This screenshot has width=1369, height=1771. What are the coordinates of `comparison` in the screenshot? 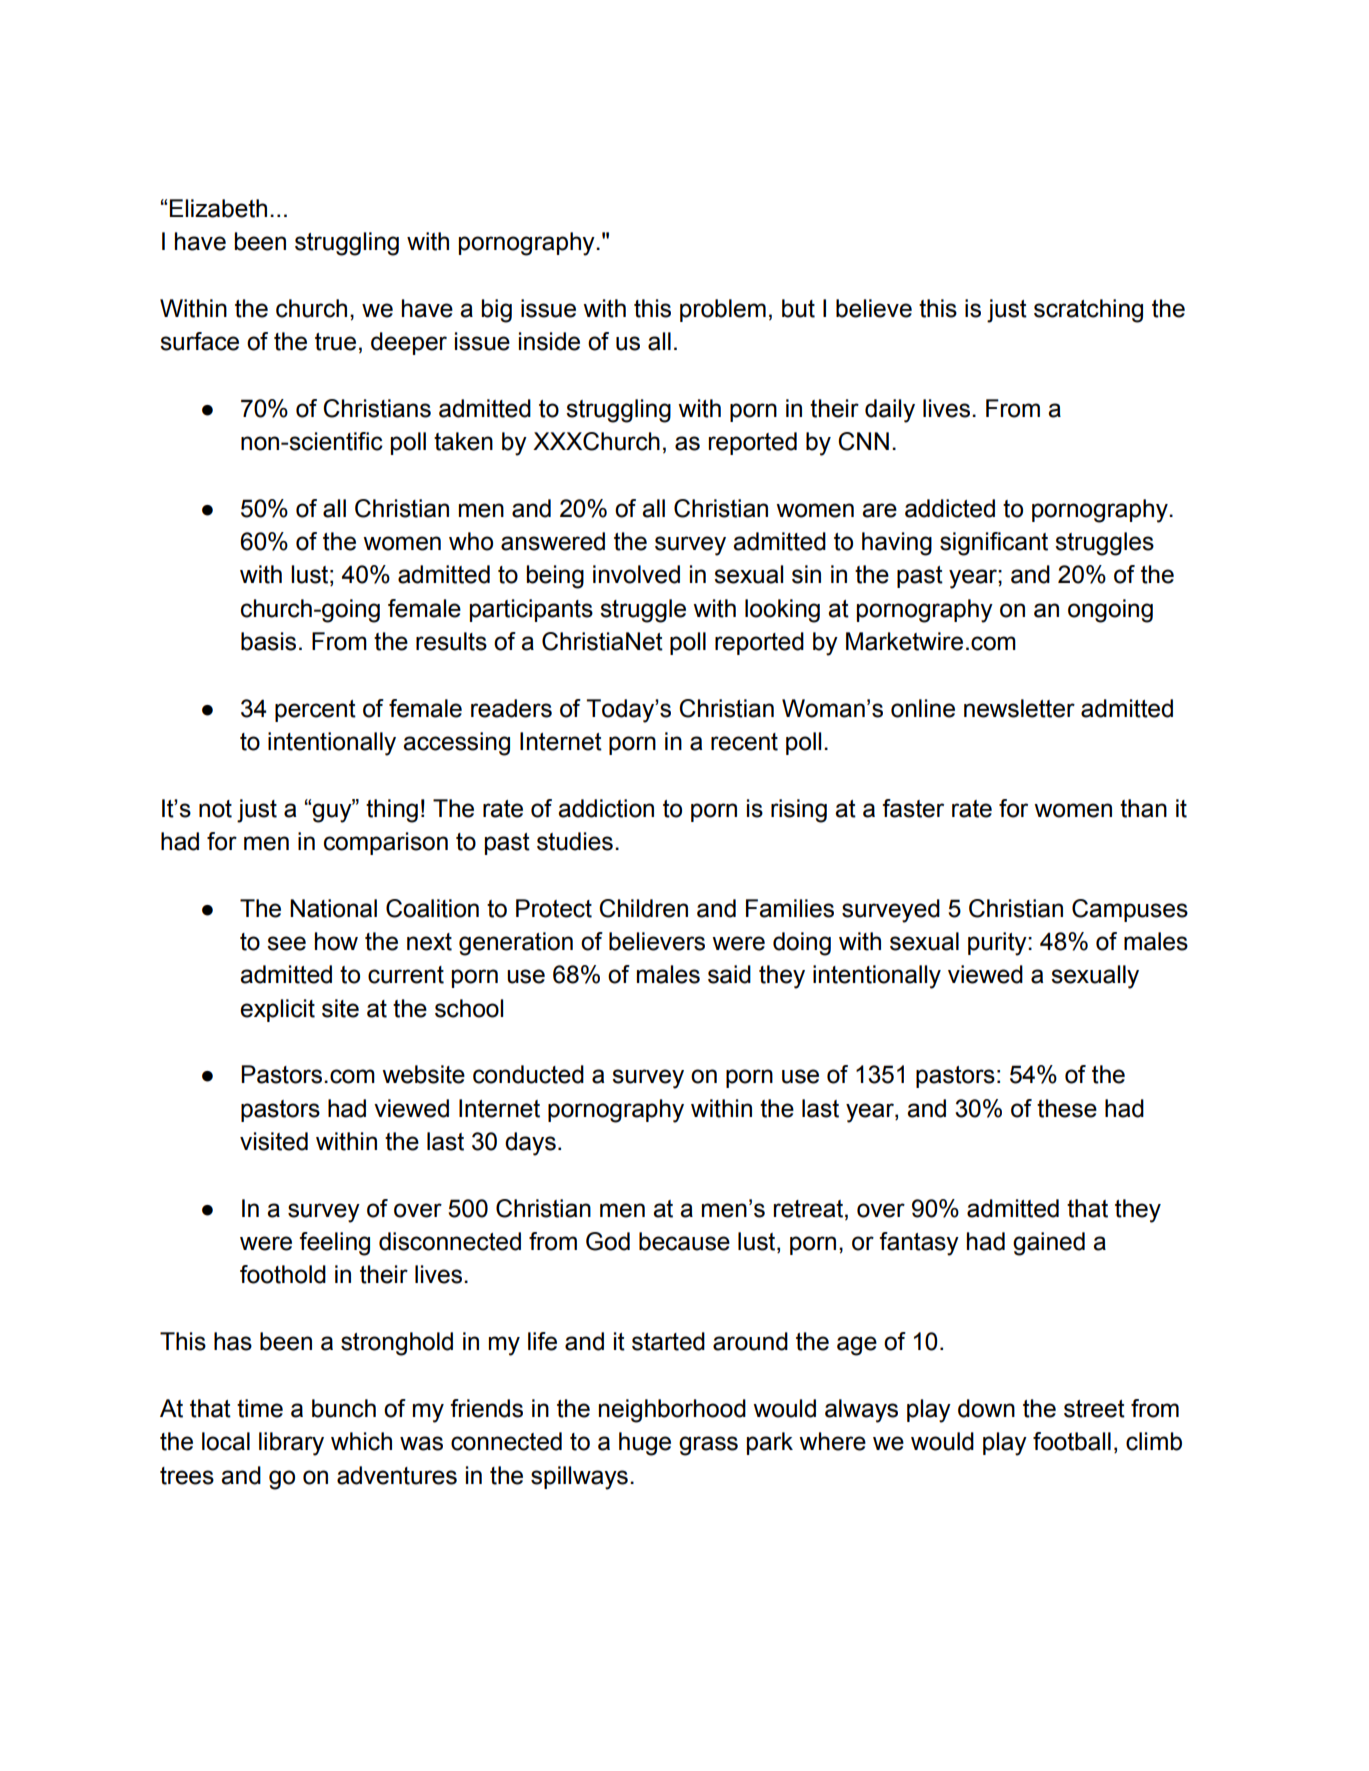 It's located at (386, 843).
